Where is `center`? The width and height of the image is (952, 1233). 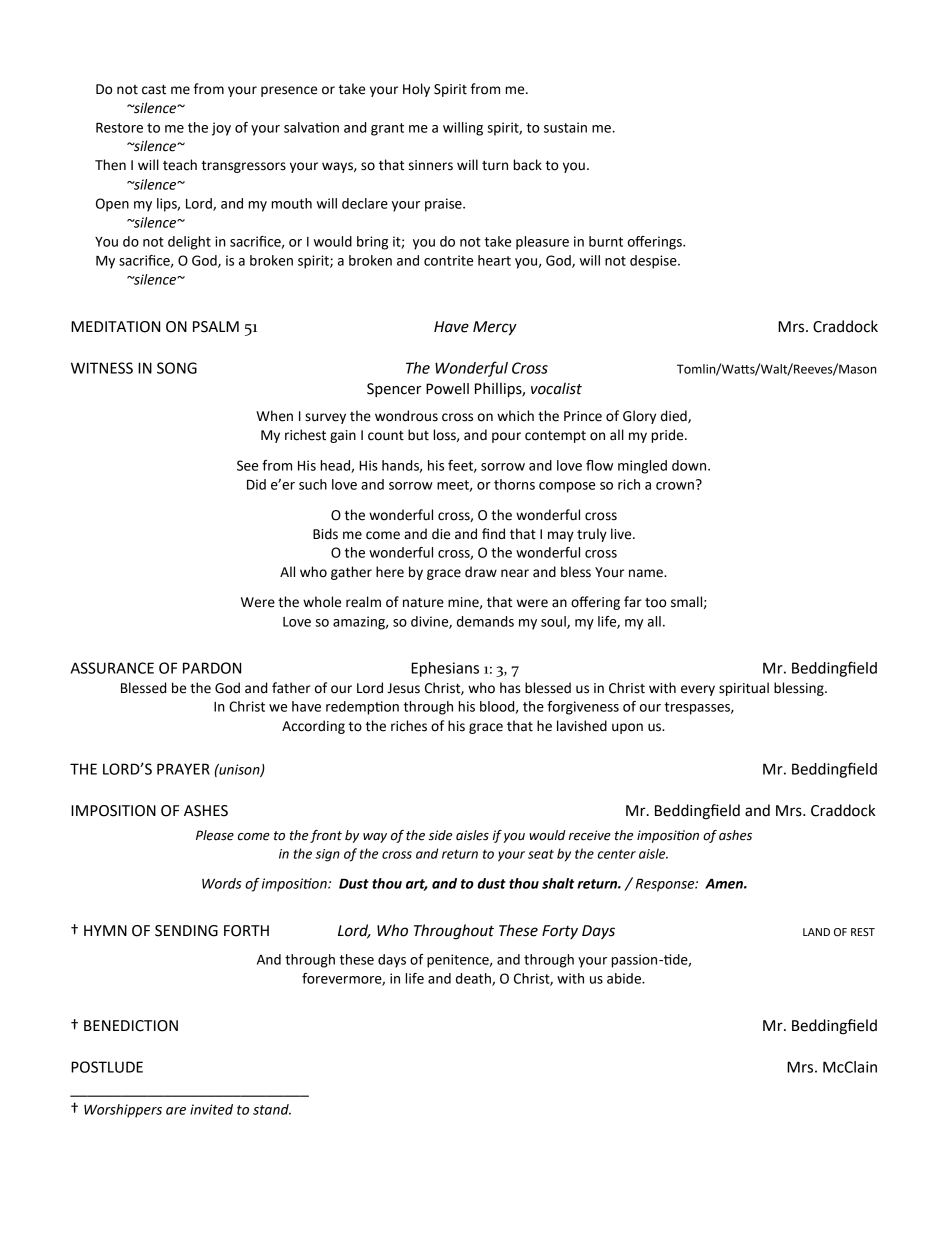 center is located at coordinates (617, 854).
